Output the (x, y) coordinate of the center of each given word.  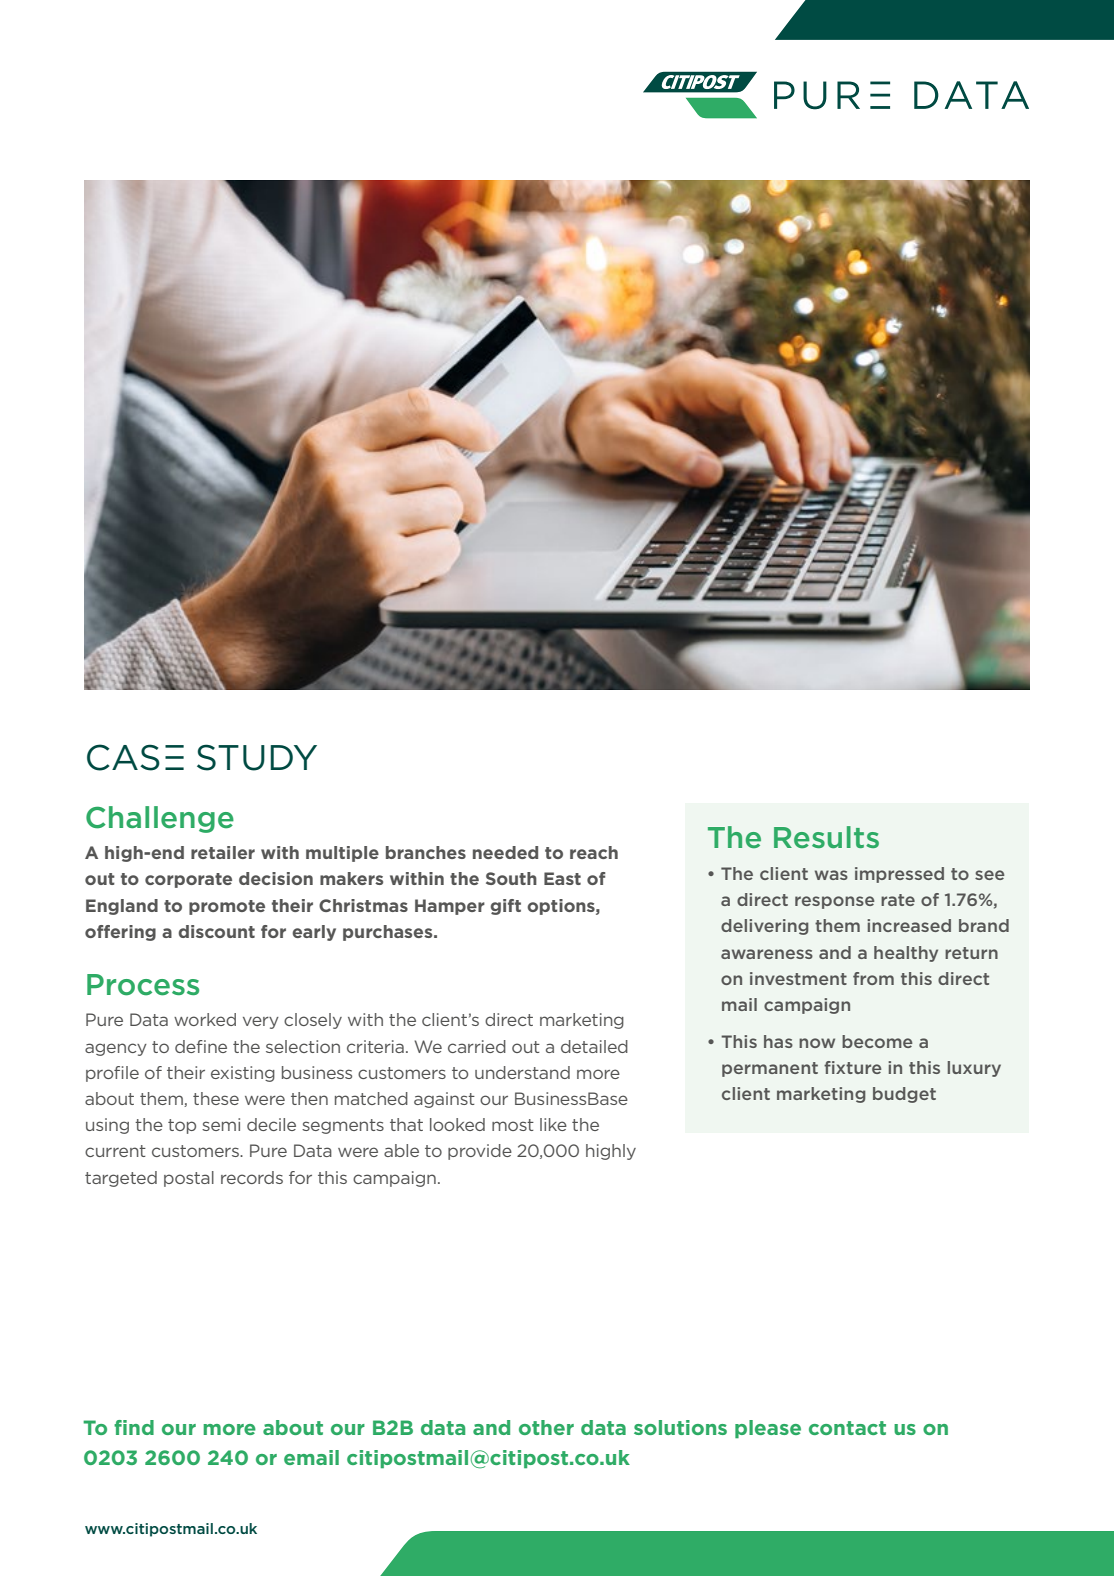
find (134, 1427)
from (873, 978)
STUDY (257, 757)
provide (480, 1152)
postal (189, 1179)
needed (505, 852)
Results (826, 837)
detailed (594, 1046)
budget (904, 1095)
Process (143, 985)
